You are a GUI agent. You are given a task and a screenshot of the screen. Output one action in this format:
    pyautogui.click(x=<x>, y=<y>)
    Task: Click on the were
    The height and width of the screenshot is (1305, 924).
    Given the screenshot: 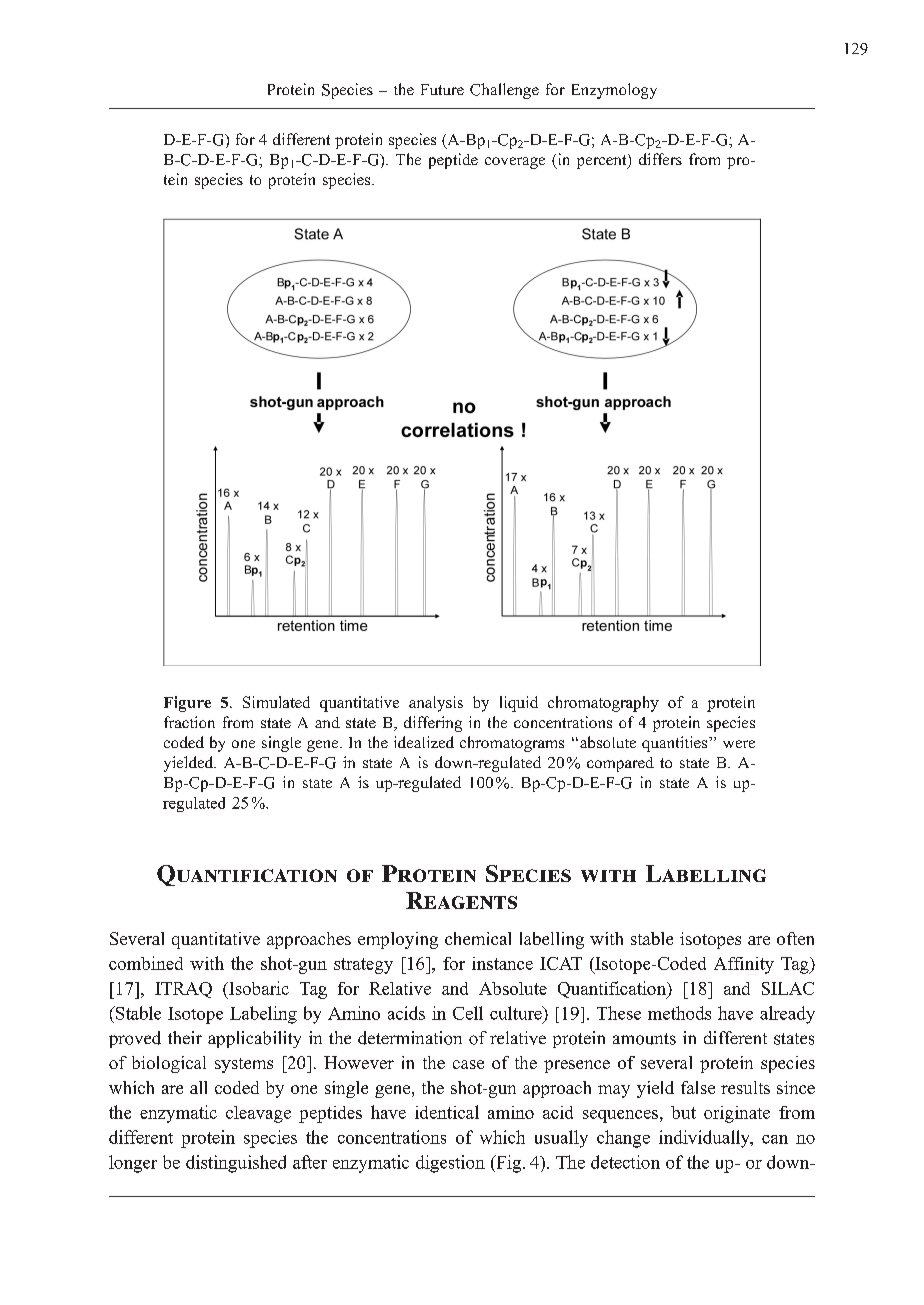 What is the action you would take?
    pyautogui.click(x=739, y=744)
